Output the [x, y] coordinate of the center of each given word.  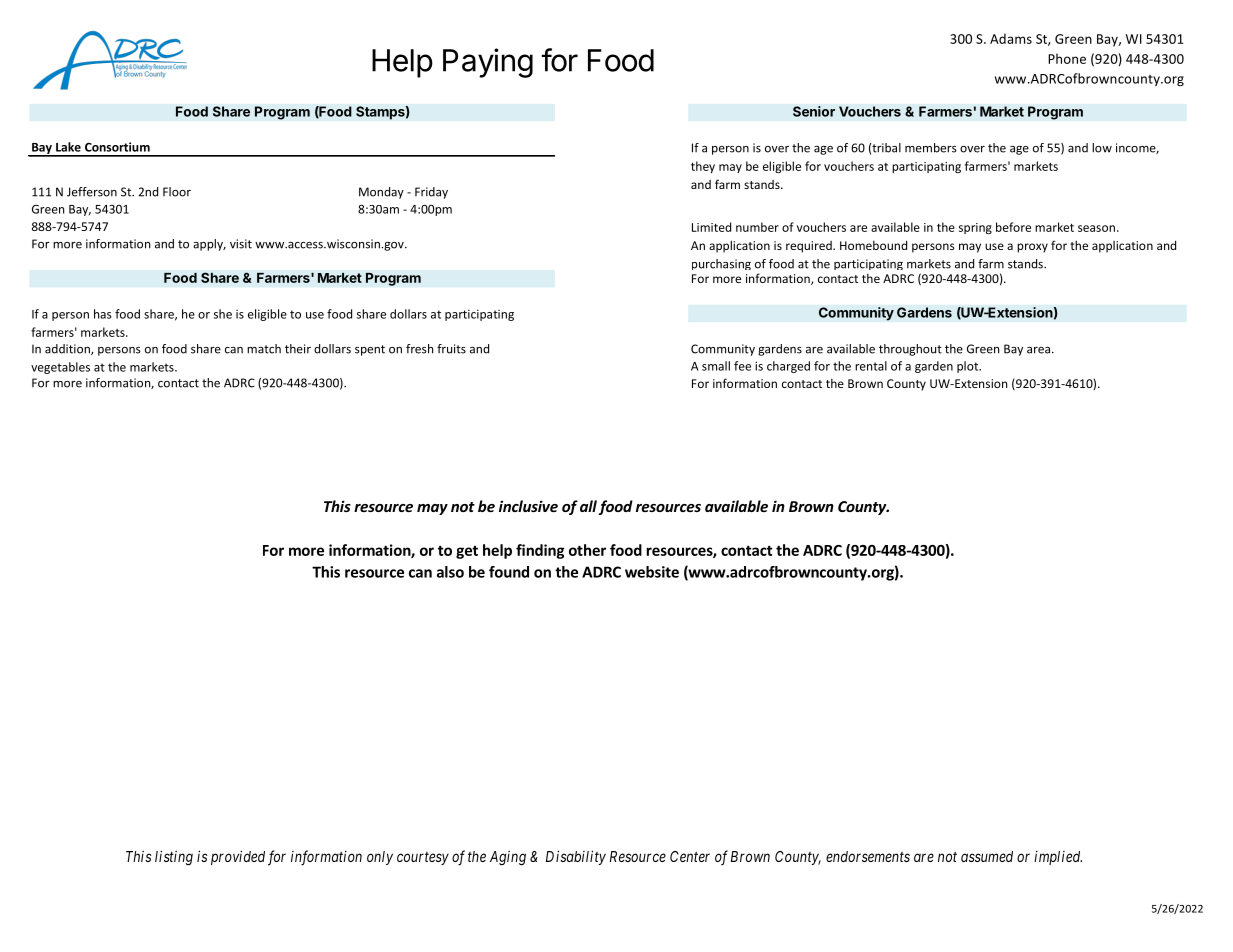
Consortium [117, 147]
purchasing [721, 264]
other [587, 550]
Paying [488, 63]
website [652, 572]
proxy [1032, 248]
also [450, 572]
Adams [1011, 38]
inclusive [528, 506]
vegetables [60, 368]
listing [174, 858]
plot [969, 367]
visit [241, 244]
